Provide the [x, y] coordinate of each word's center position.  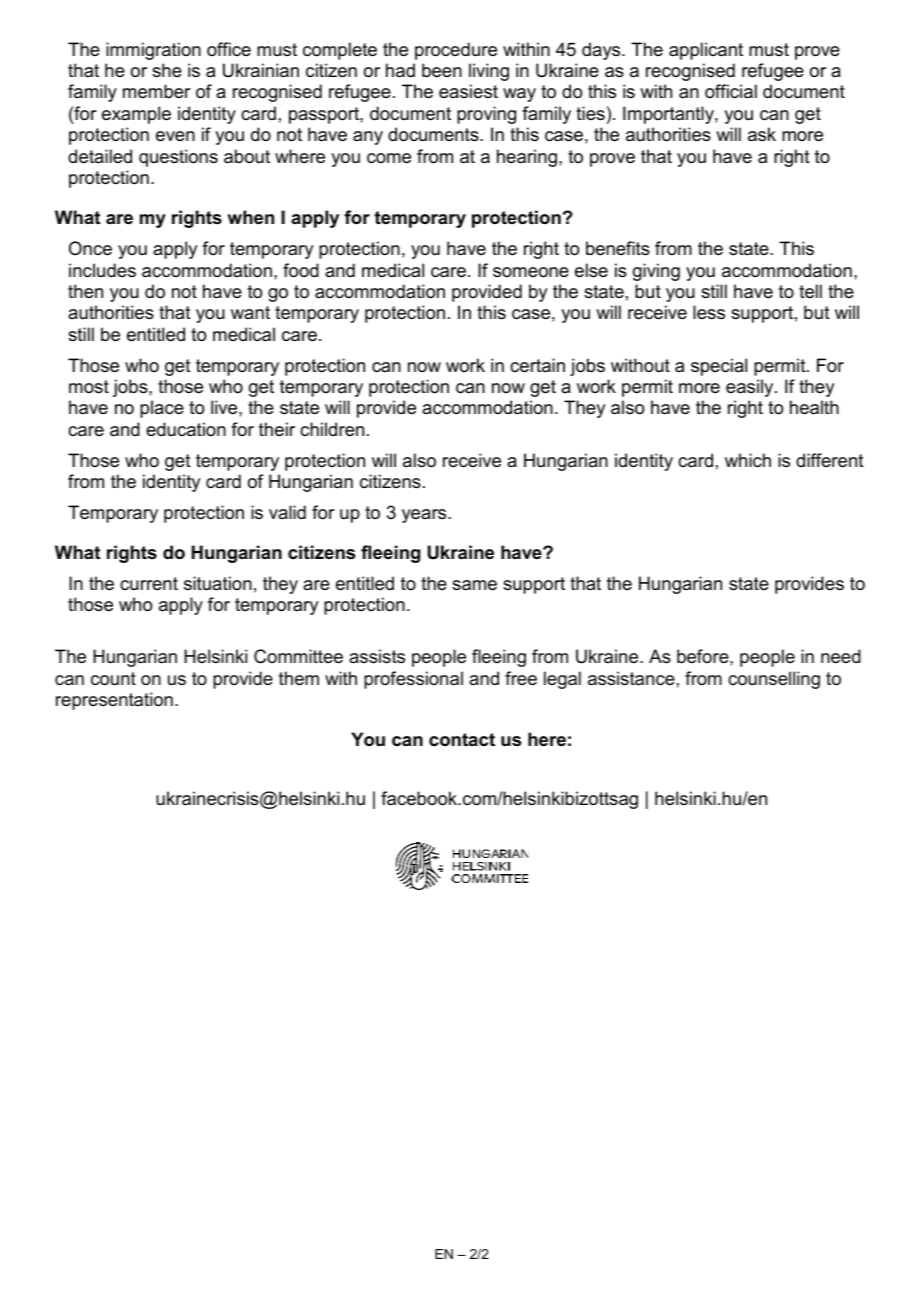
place [162, 409]
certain [537, 365]
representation [114, 701]
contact [462, 739]
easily [751, 388]
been [442, 70]
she [167, 70]
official [731, 91]
